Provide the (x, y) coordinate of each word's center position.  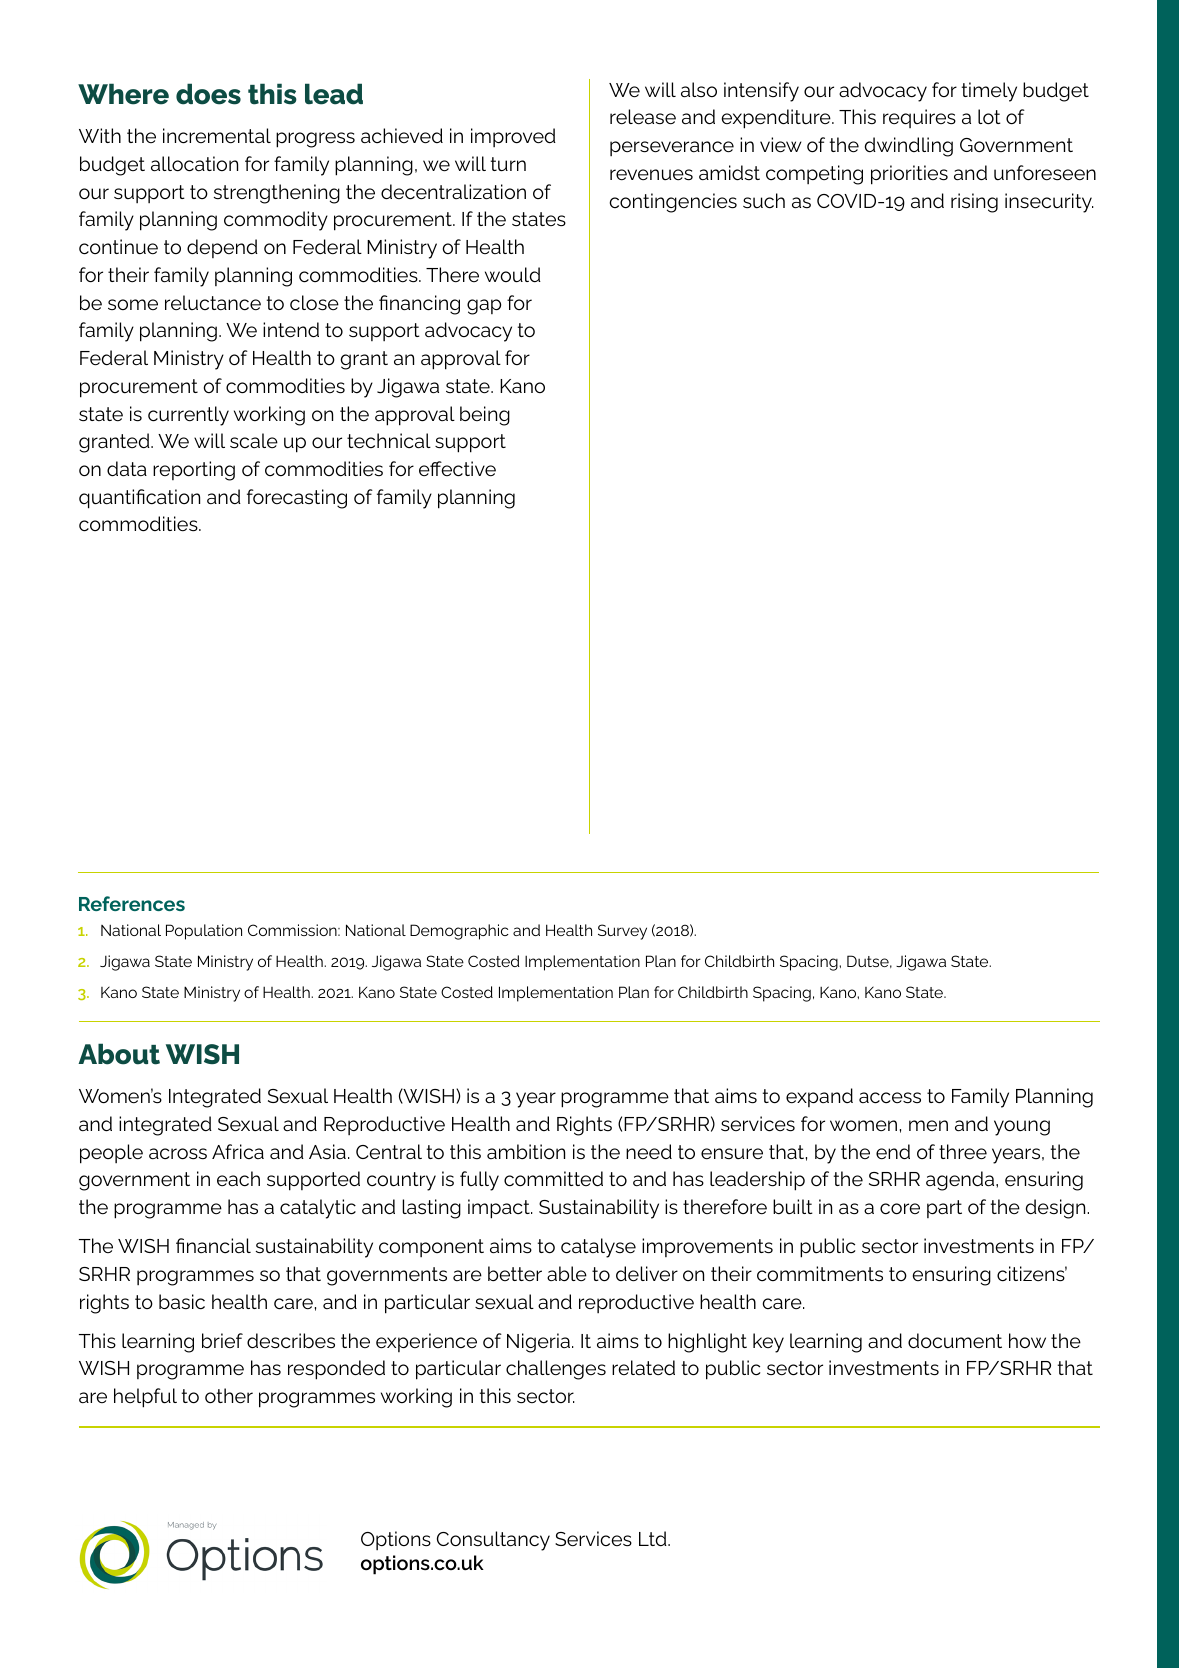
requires (919, 118)
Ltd (654, 1538)
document (955, 1341)
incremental (217, 136)
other (229, 1396)
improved (513, 137)
